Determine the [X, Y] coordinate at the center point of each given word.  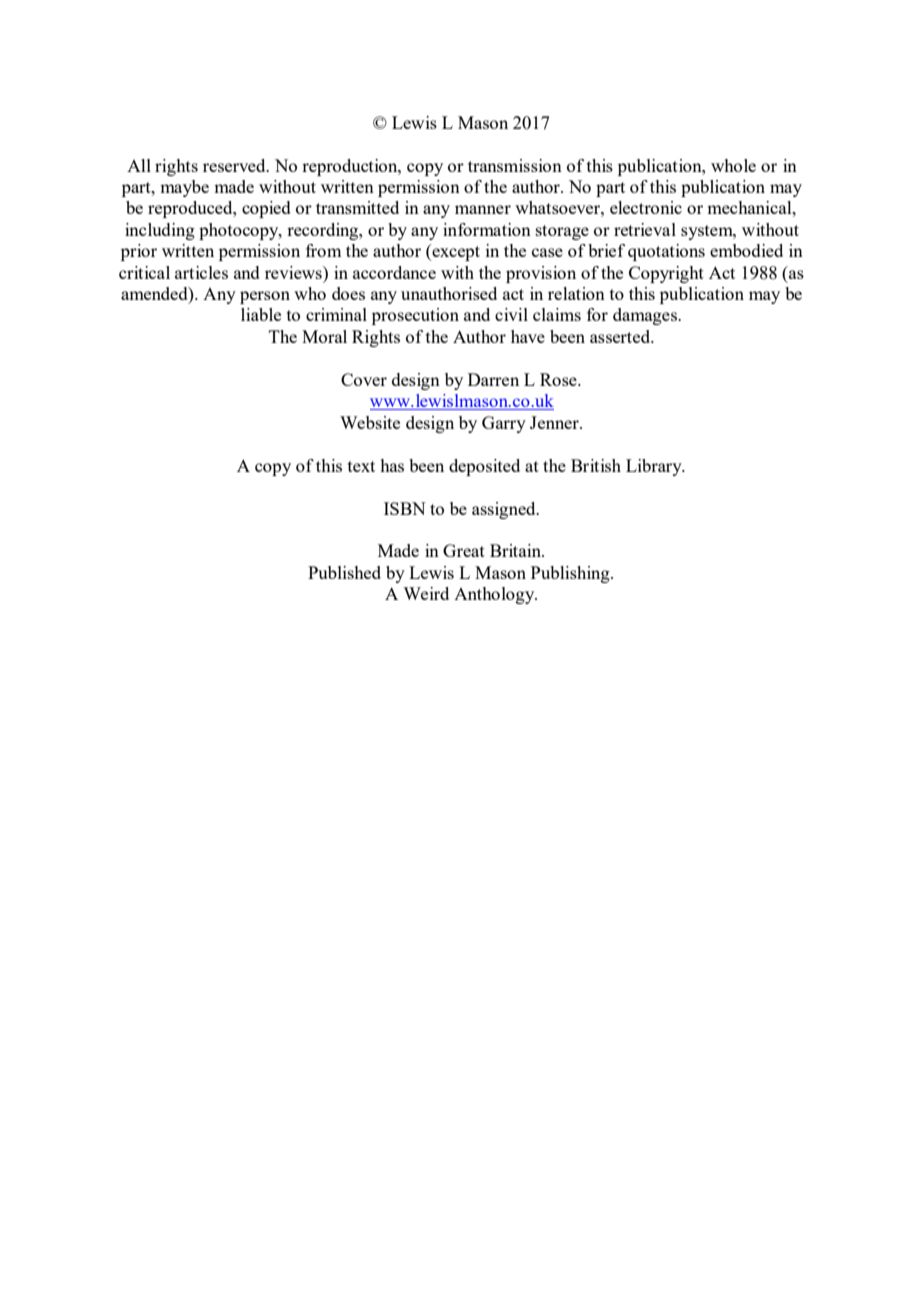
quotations [666, 252]
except [455, 252]
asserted [621, 336]
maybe [184, 188]
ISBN [405, 508]
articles [201, 272]
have [528, 336]
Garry [504, 424]
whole [733, 165]
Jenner [555, 422]
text [361, 466]
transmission [515, 165]
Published [344, 572]
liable [261, 314]
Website [370, 422]
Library [655, 467]
